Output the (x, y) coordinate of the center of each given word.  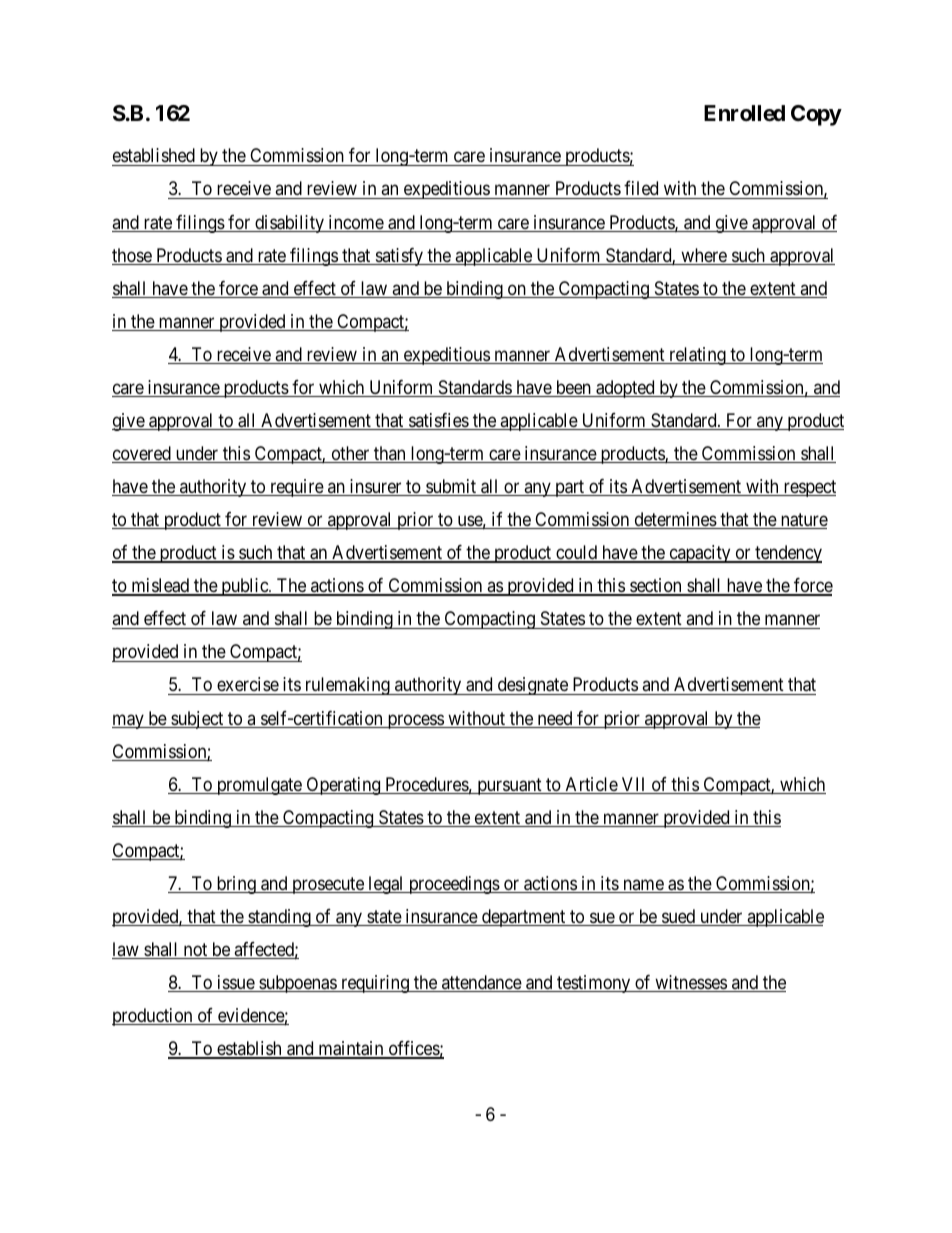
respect (808, 488)
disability (289, 224)
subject (197, 720)
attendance (481, 983)
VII (634, 785)
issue (235, 983)
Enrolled (744, 113)
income (355, 223)
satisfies (438, 421)
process (415, 721)
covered (142, 454)
